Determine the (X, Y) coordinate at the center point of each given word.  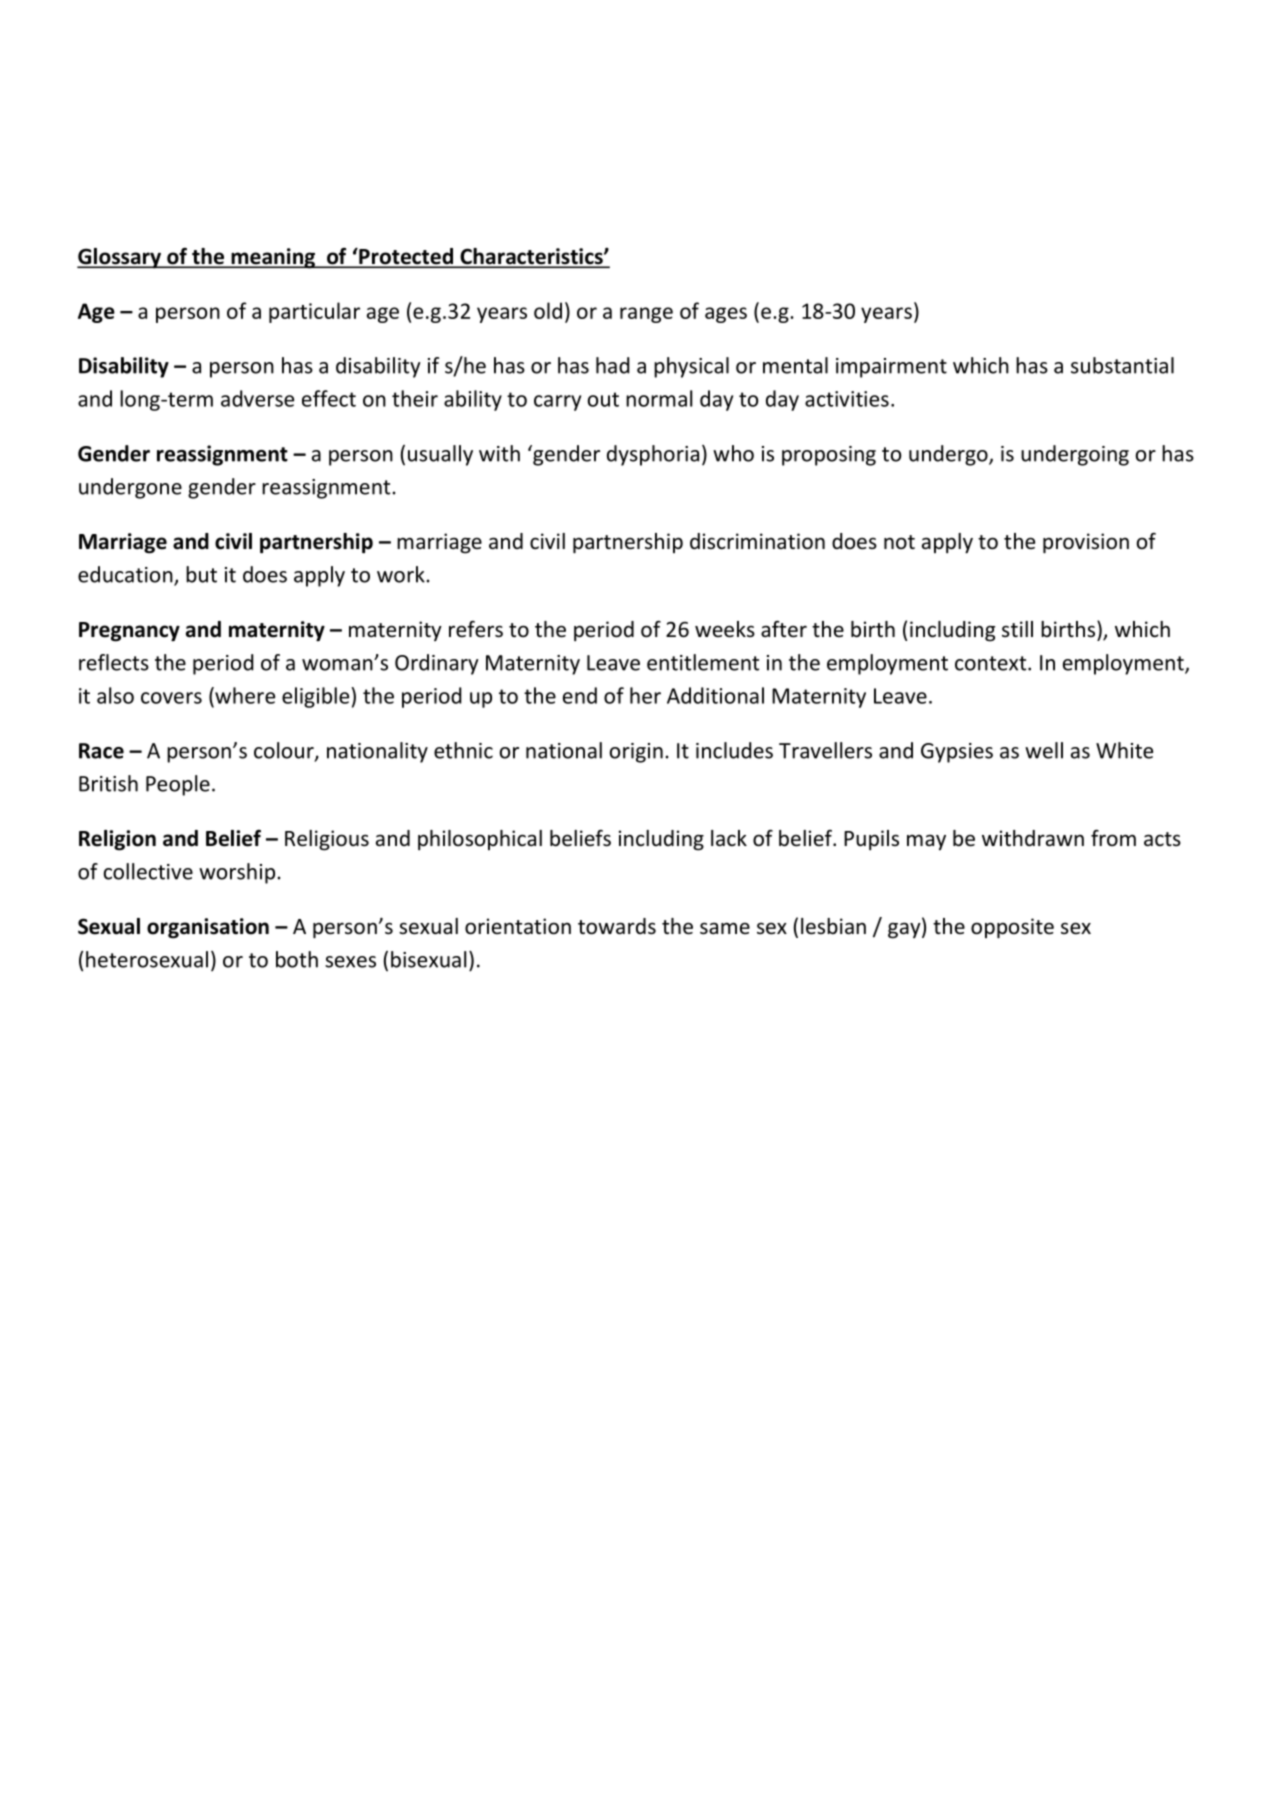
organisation (208, 928)
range (646, 315)
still (1017, 629)
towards (617, 926)
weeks (725, 629)
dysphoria (653, 455)
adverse (257, 398)
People (178, 785)
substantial (1122, 365)
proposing (829, 456)
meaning (273, 258)
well (1044, 750)
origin (636, 753)
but (201, 574)
